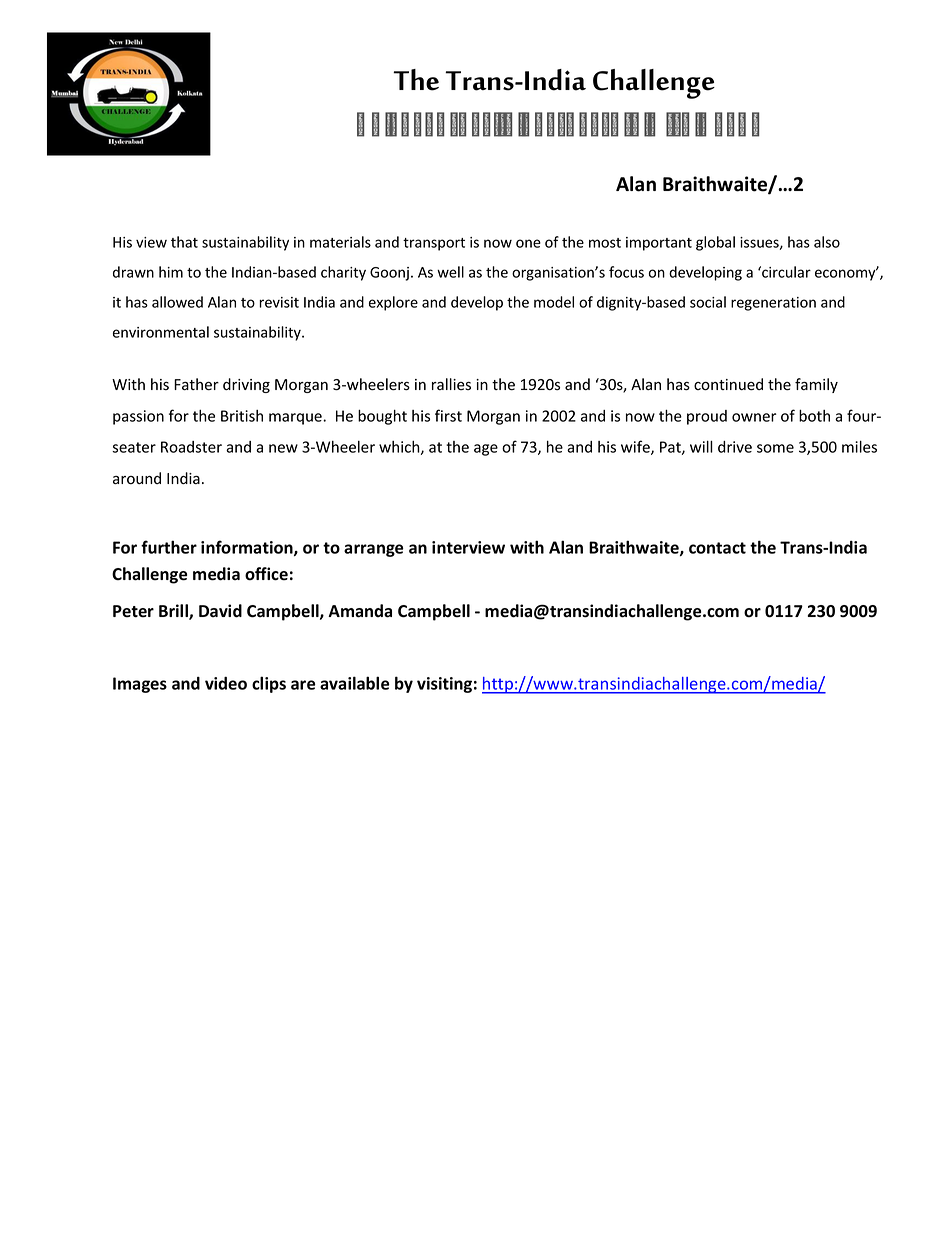 The width and height of the screenshot is (952, 1233). I want to click on circular, so click(785, 272).
